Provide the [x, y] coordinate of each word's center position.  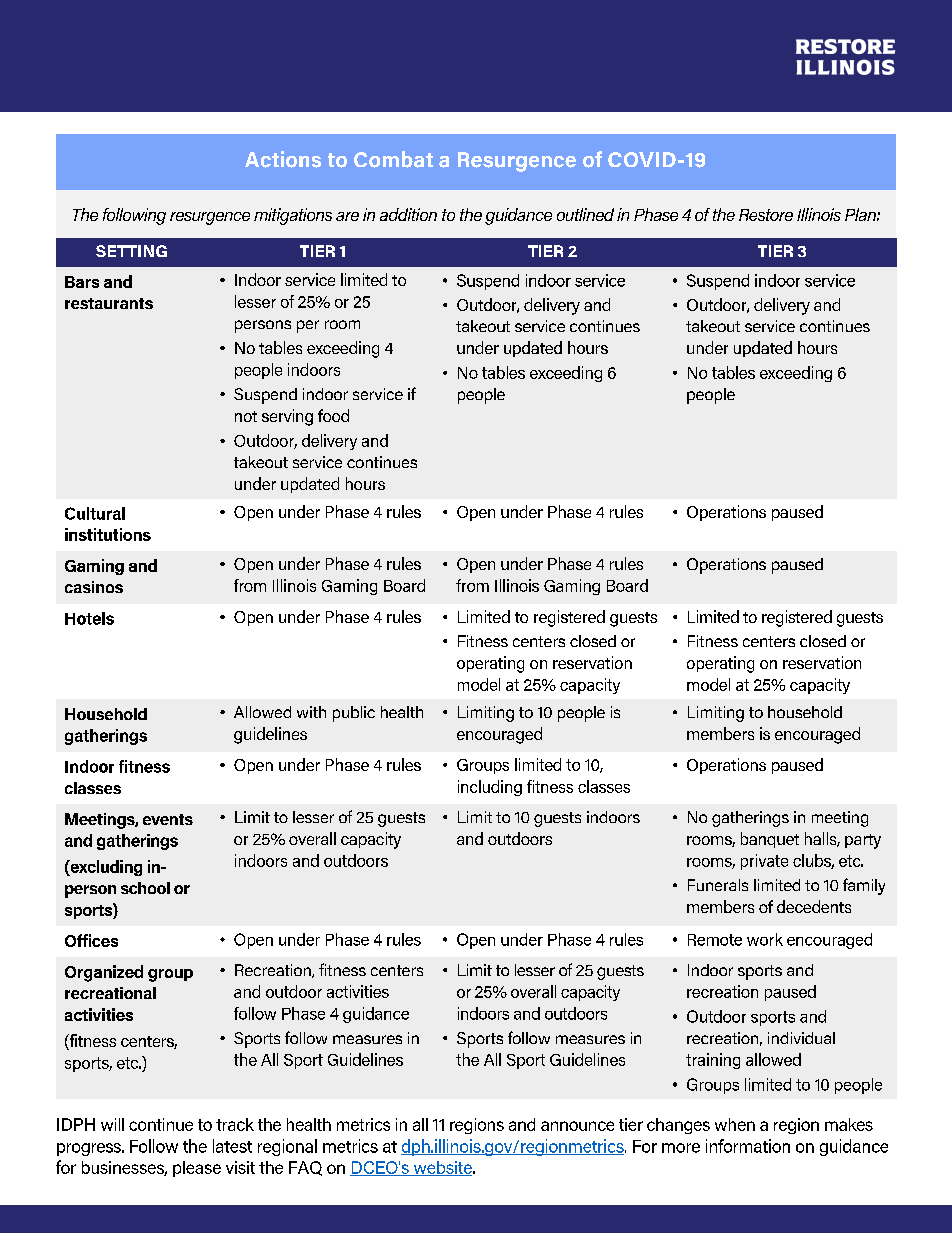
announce [577, 1126]
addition [408, 214]
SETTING [131, 251]
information [748, 1146]
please [197, 1169]
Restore [766, 215]
